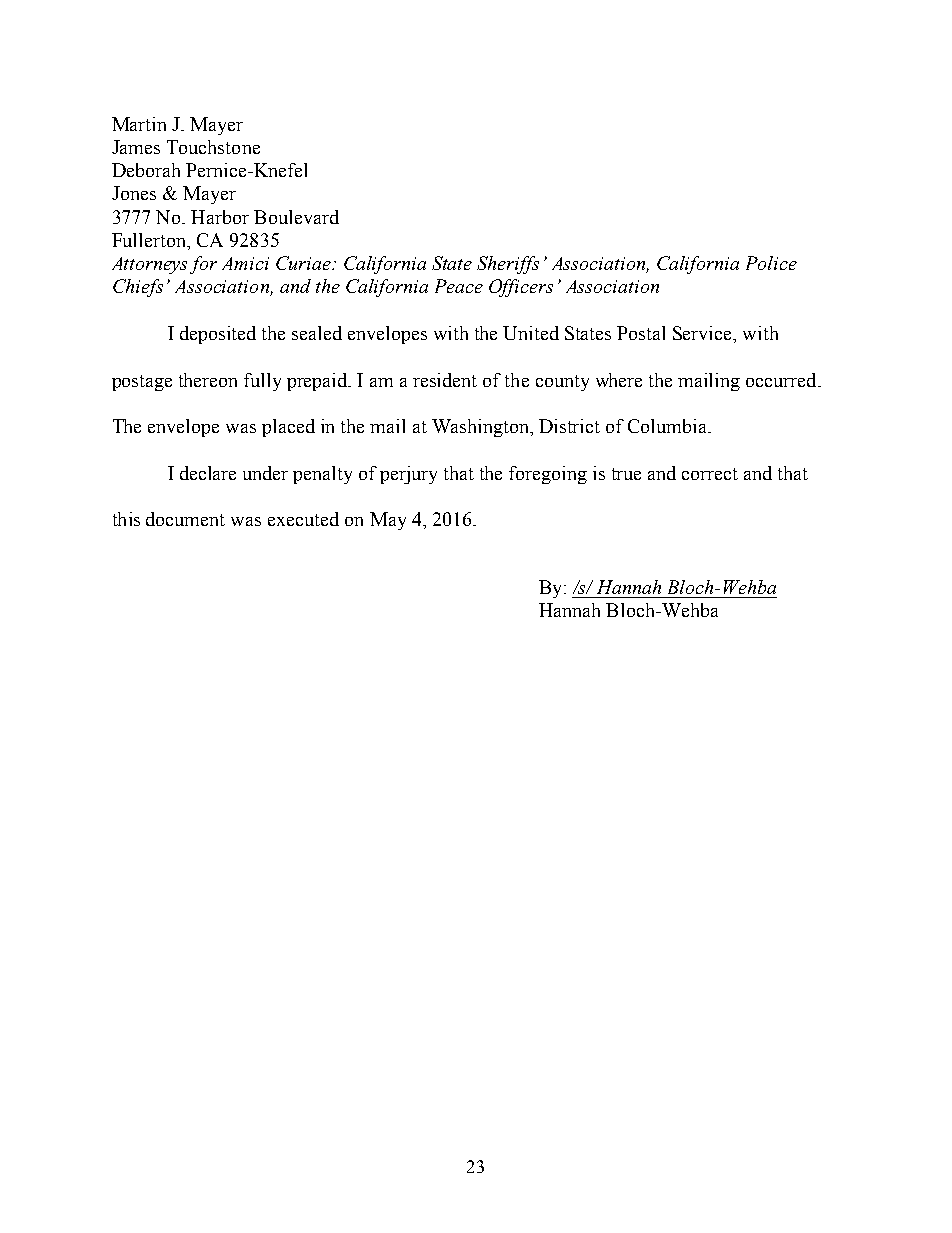 The image size is (952, 1233). What do you see at coordinates (208, 380) in the image?
I see `thereon` at bounding box center [208, 380].
